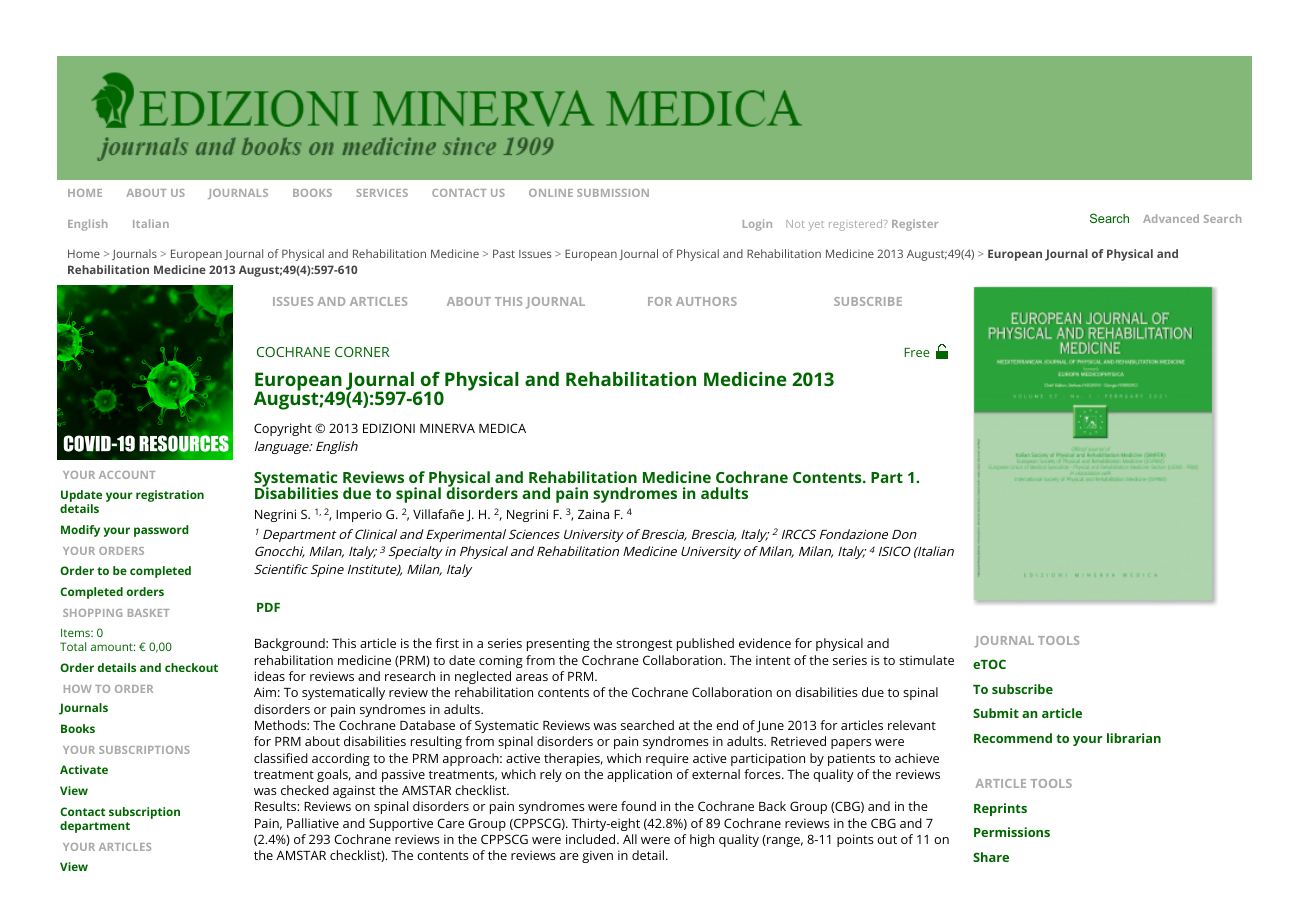 Image resolution: width=1308 pixels, height=924 pixels. Describe the element at coordinates (161, 531) in the screenshot. I see `password` at that location.
